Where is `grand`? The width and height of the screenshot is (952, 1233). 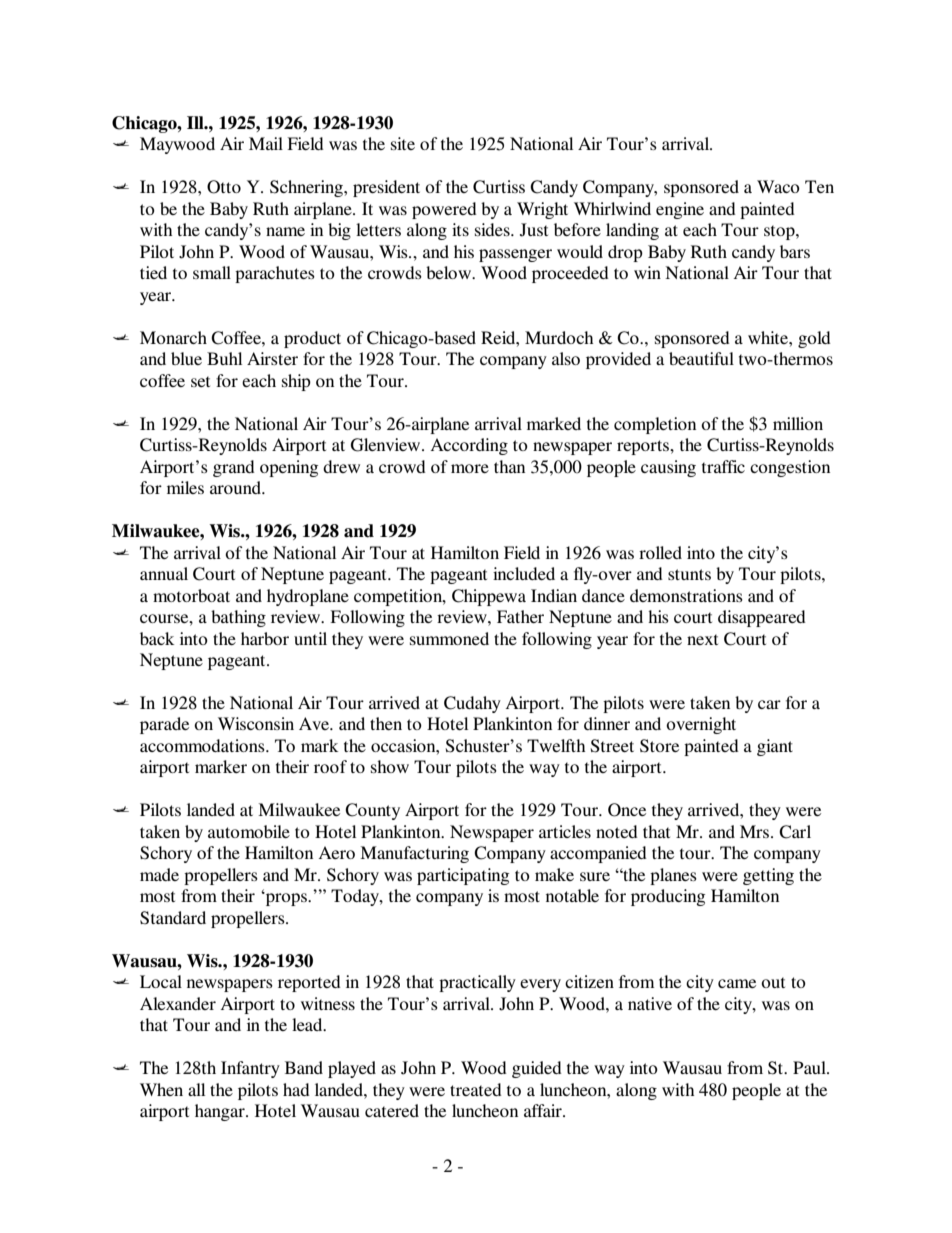
grand is located at coordinates (234, 468).
